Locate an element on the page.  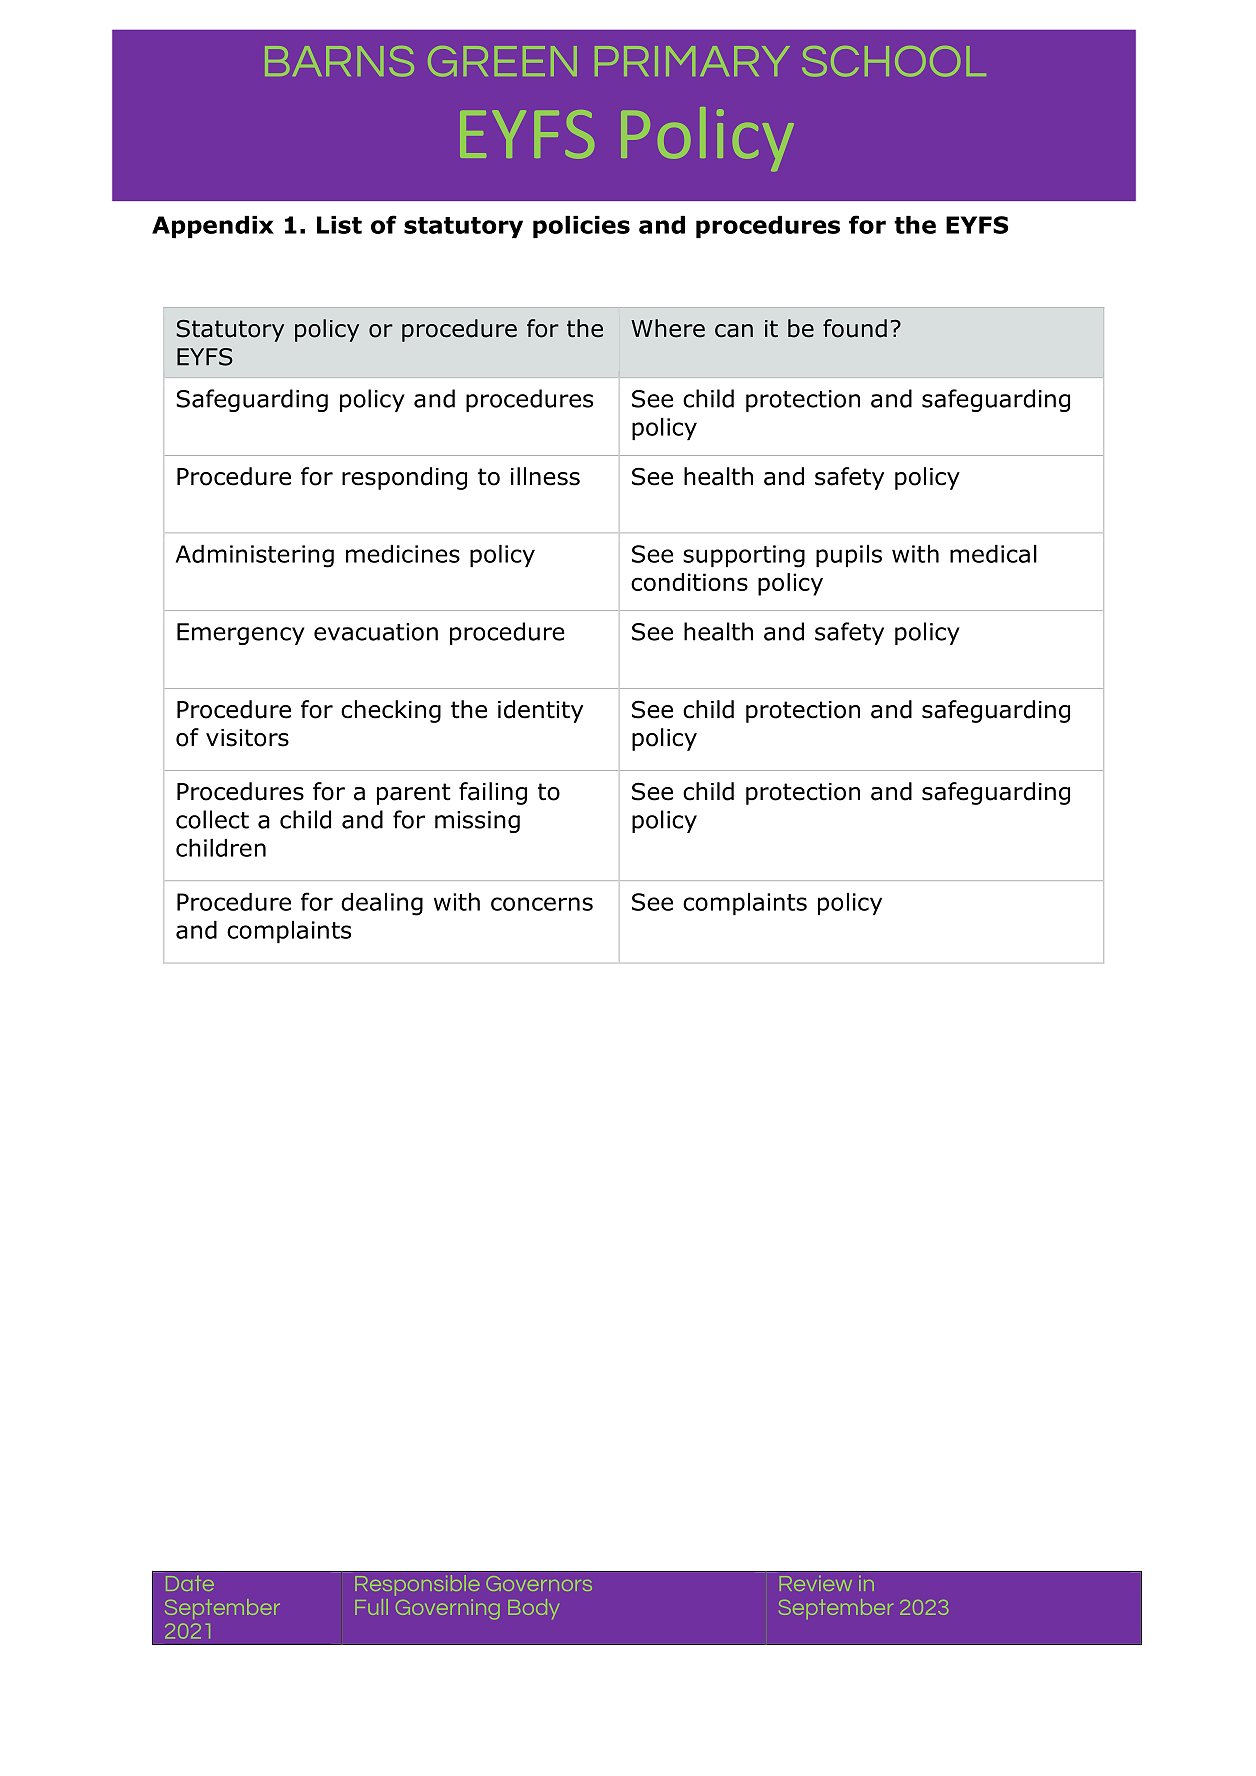
found is located at coordinates (855, 328).
